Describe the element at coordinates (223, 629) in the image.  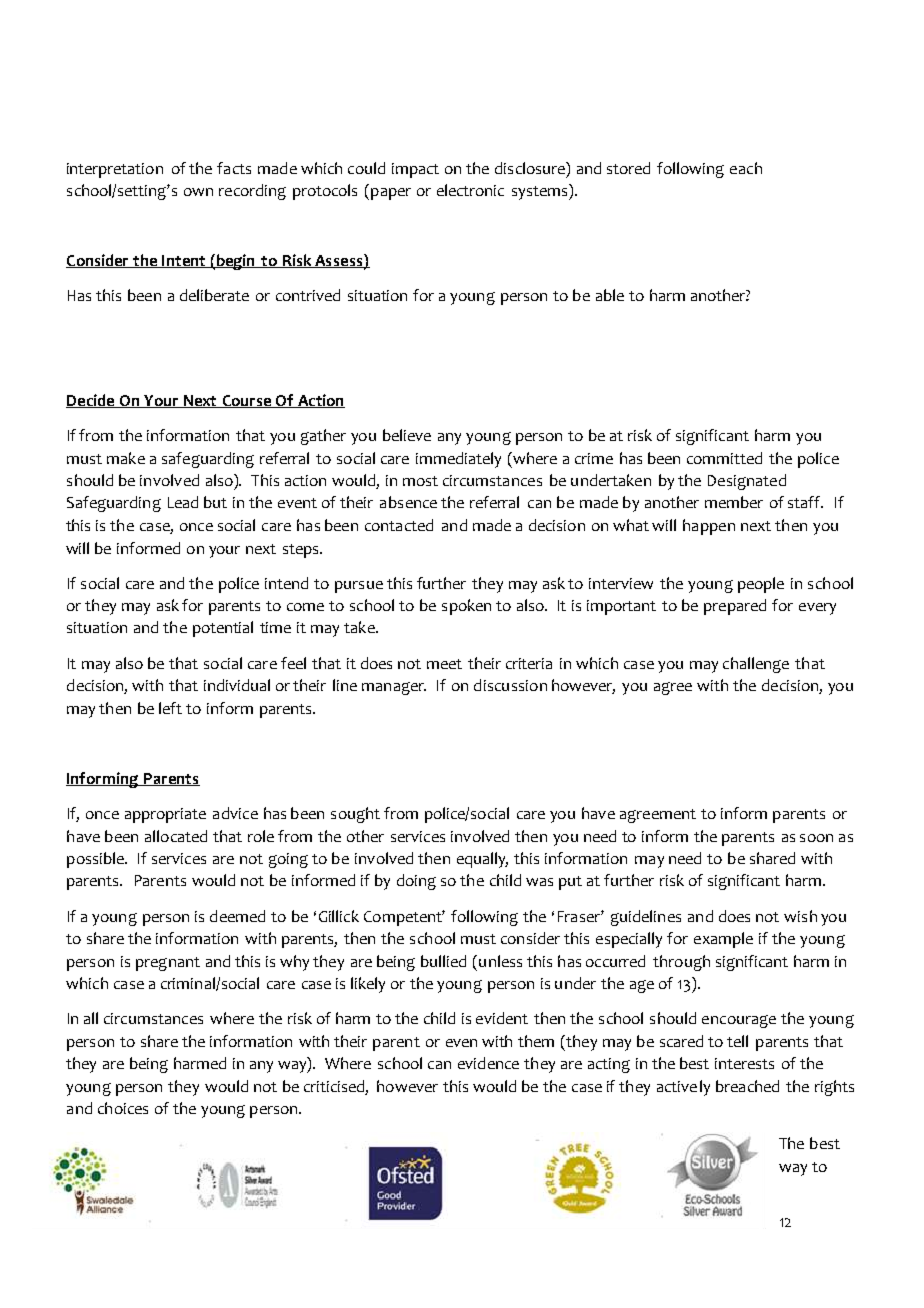
I see `potential` at that location.
